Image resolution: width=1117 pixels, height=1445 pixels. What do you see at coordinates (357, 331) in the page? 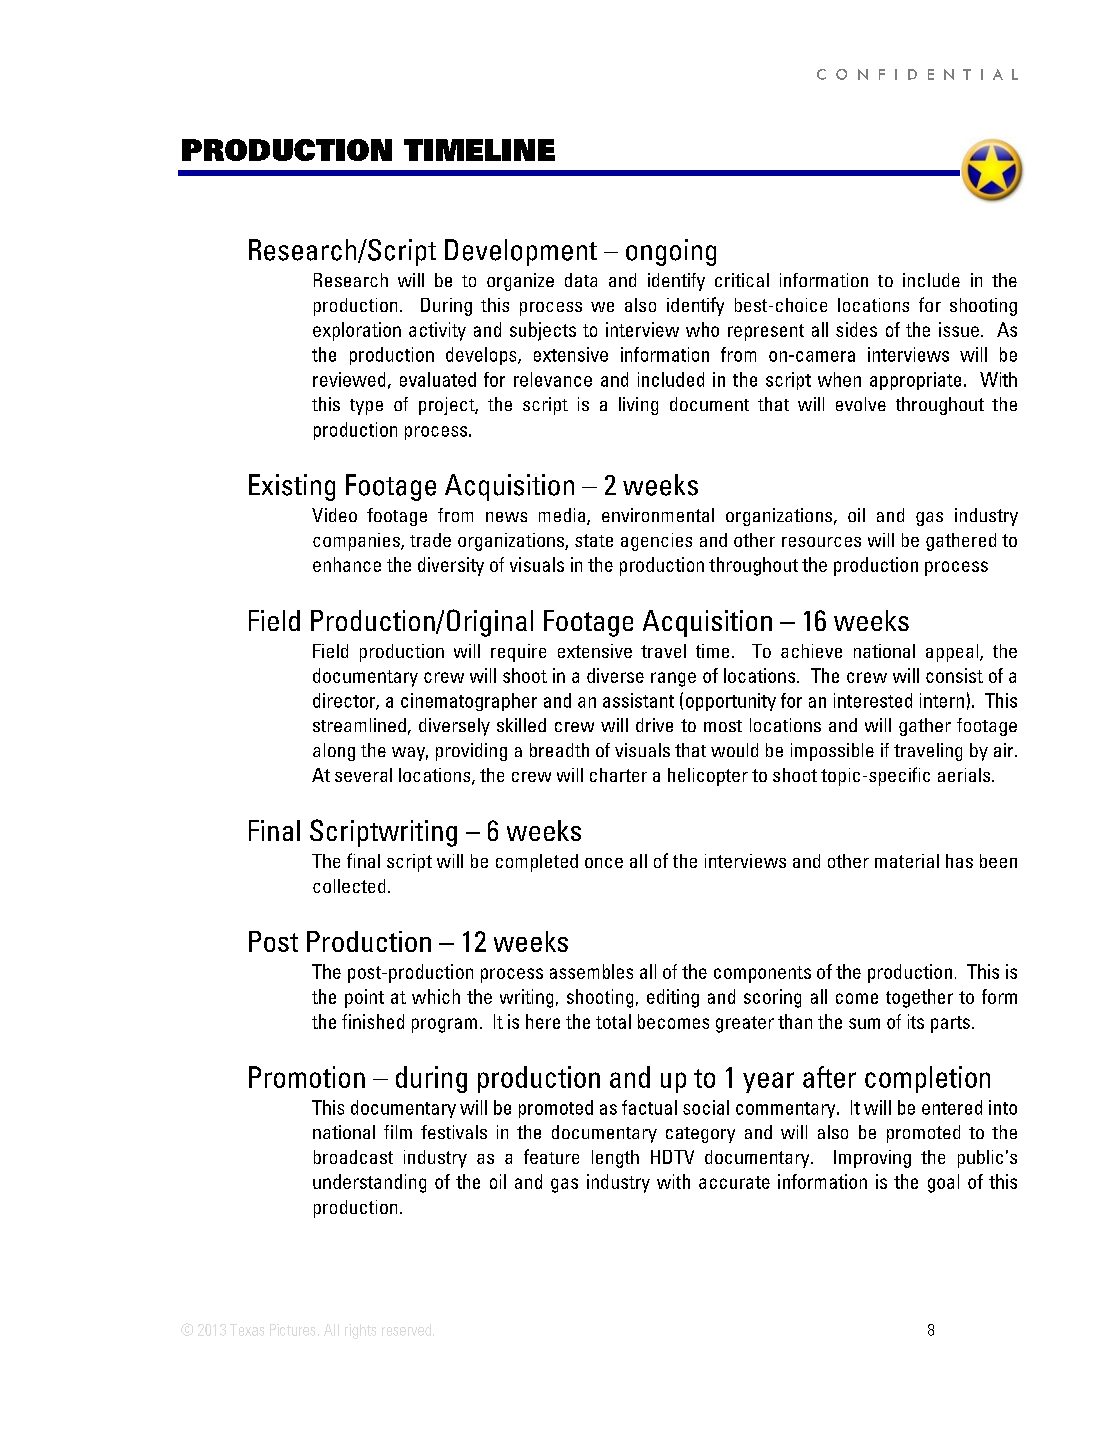
I see `exploration` at bounding box center [357, 331].
